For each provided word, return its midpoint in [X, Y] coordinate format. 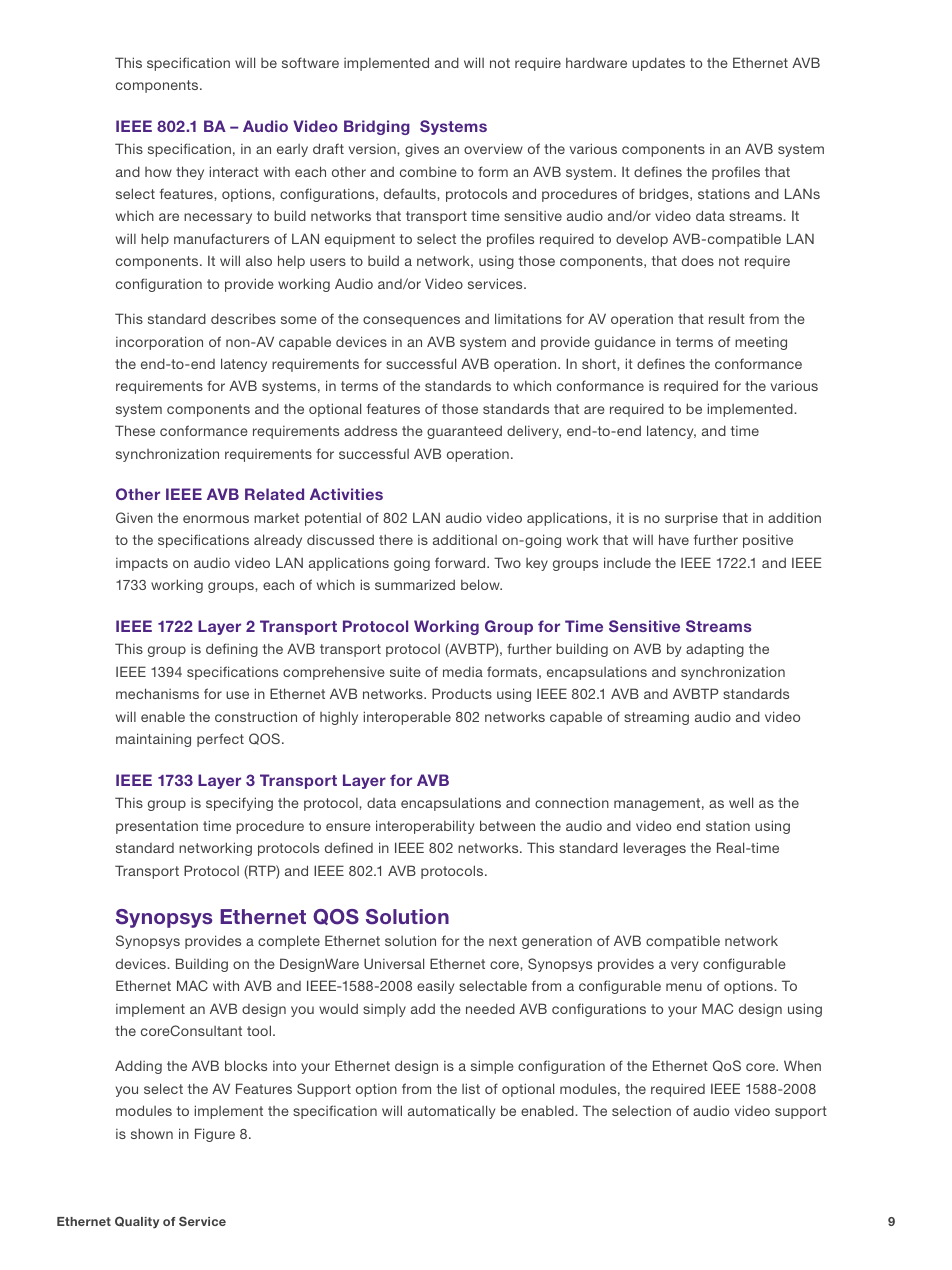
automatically [451, 1112]
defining [232, 650]
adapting [715, 650]
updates [658, 64]
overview [493, 148]
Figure [215, 1135]
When [802, 1065]
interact [234, 171]
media [463, 671]
